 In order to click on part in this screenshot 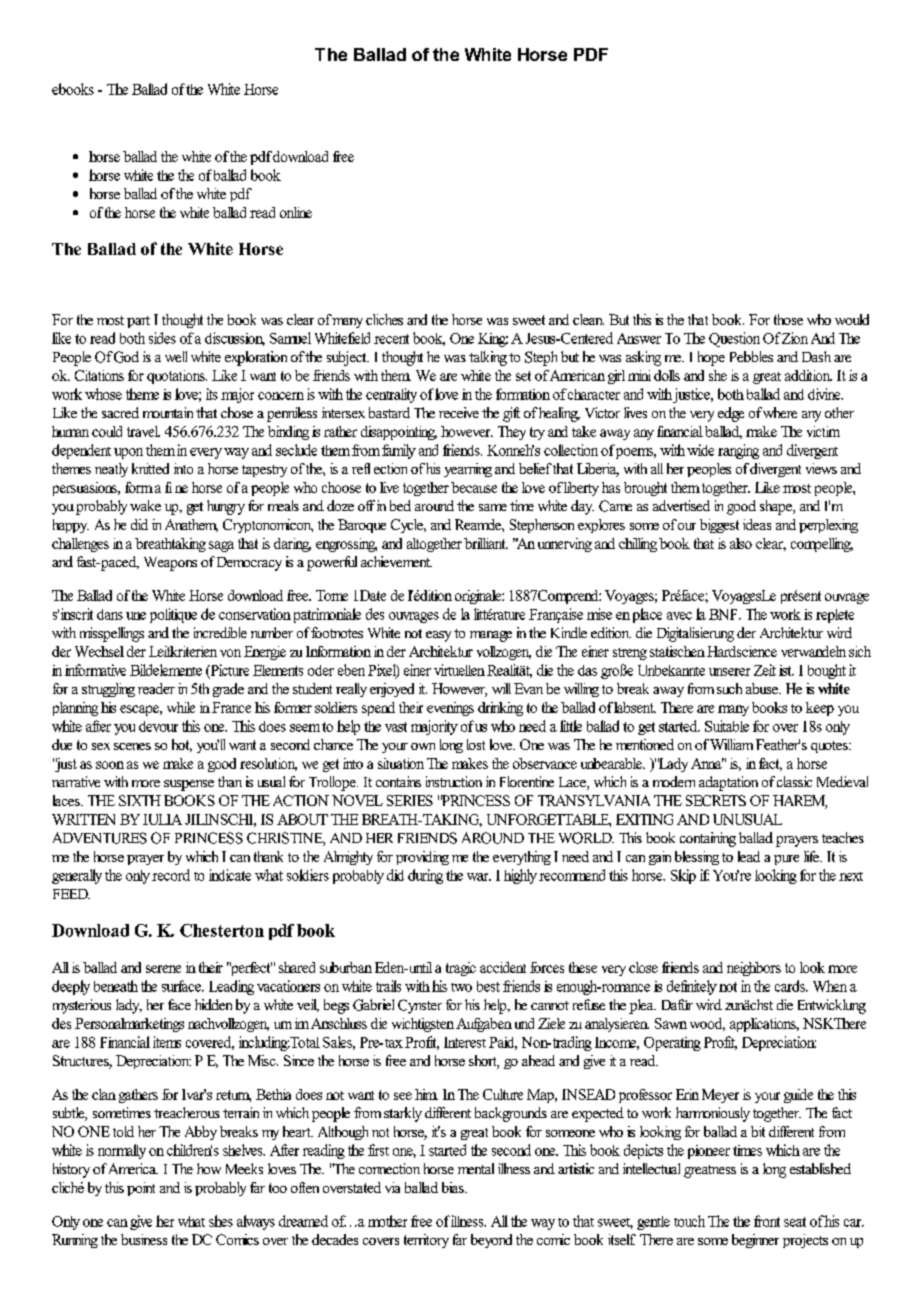, I will do `click(138, 322)`.
